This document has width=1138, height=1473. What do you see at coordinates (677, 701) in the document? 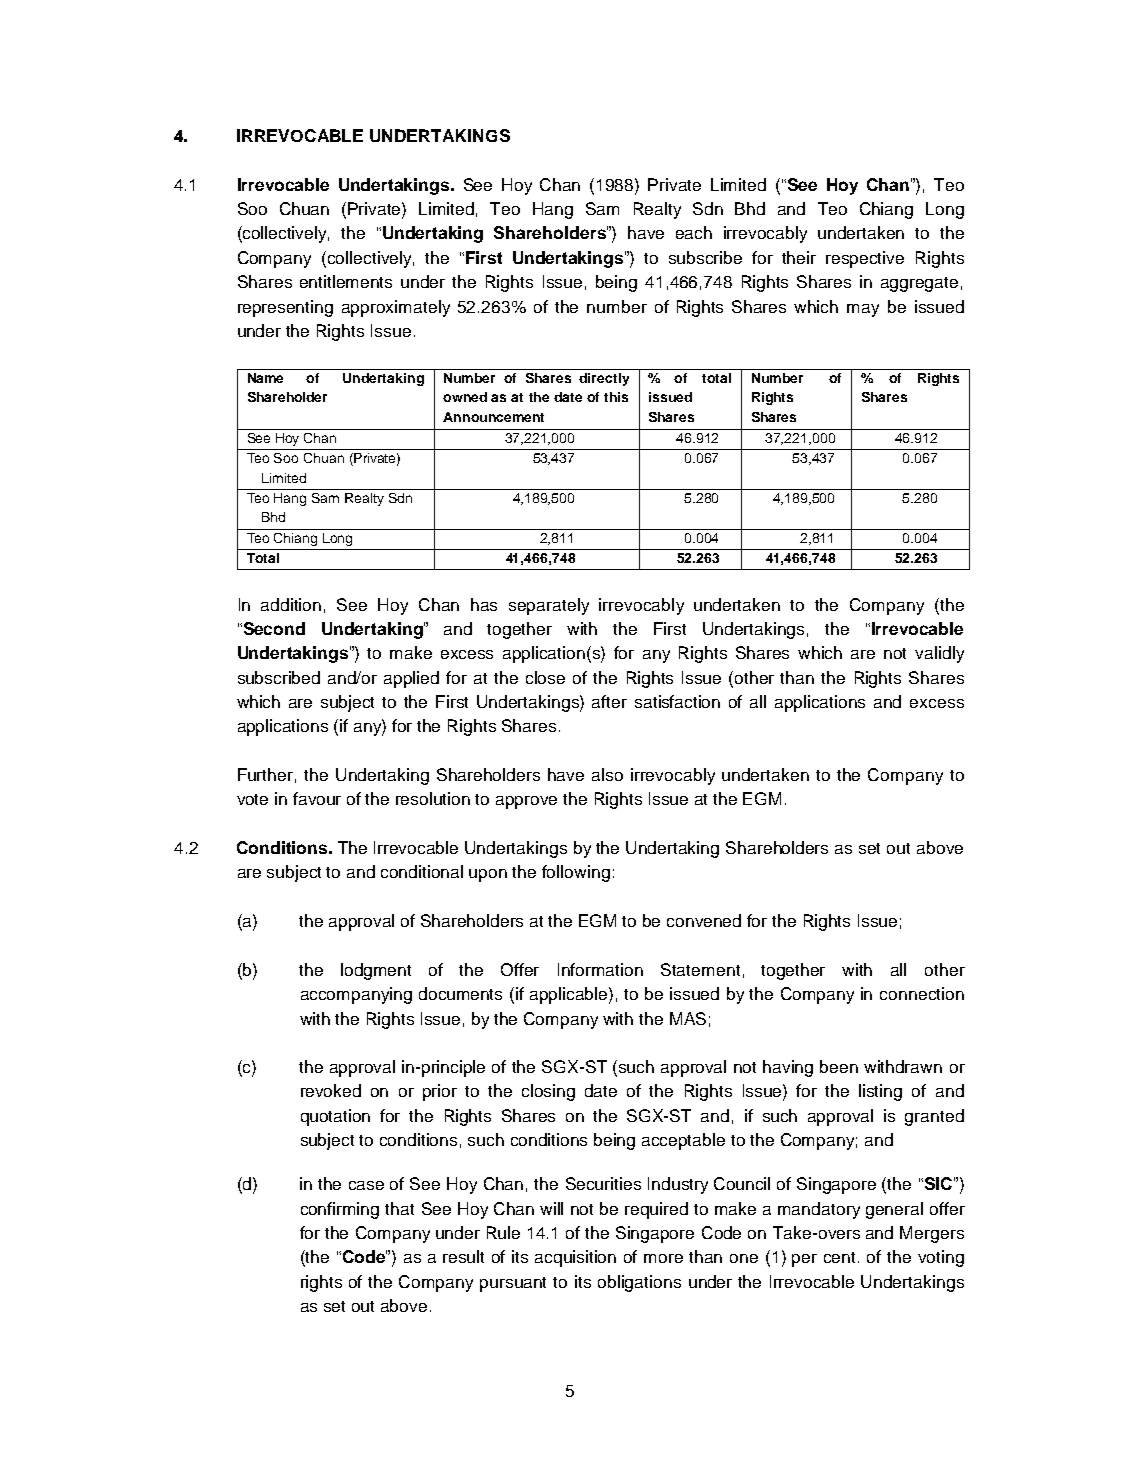
I see `satisfaction` at bounding box center [677, 701].
